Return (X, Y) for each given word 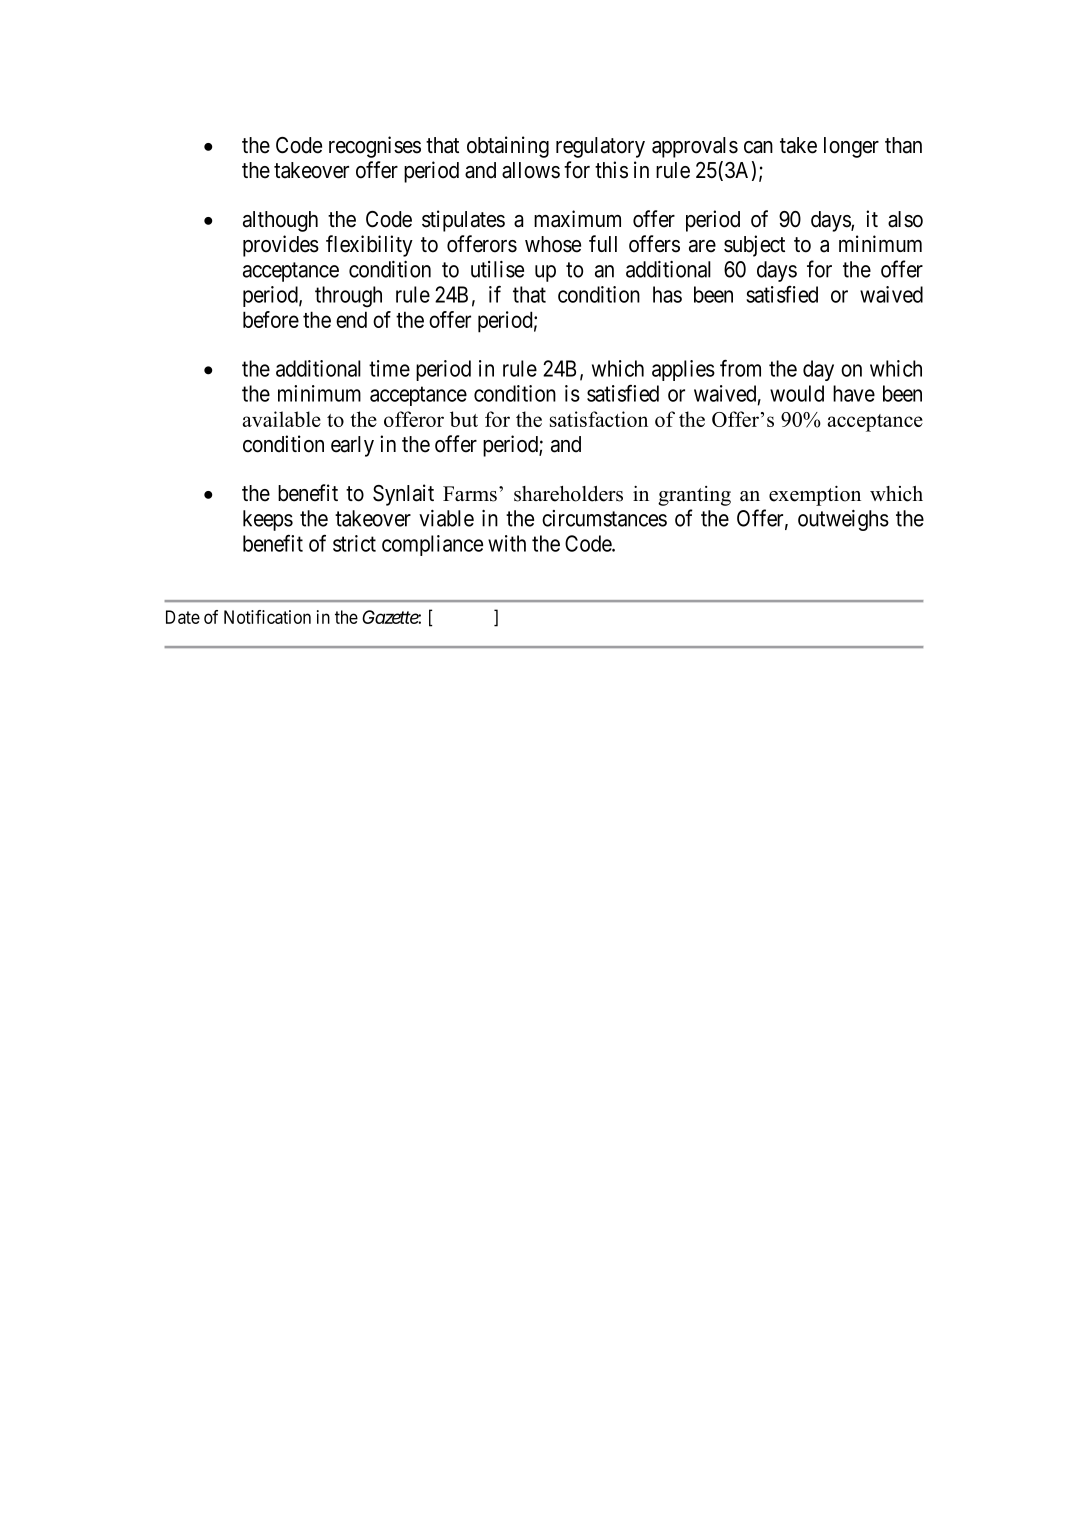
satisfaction (599, 419)
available (281, 419)
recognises (375, 147)
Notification (267, 617)
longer (851, 147)
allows (531, 170)
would (797, 393)
